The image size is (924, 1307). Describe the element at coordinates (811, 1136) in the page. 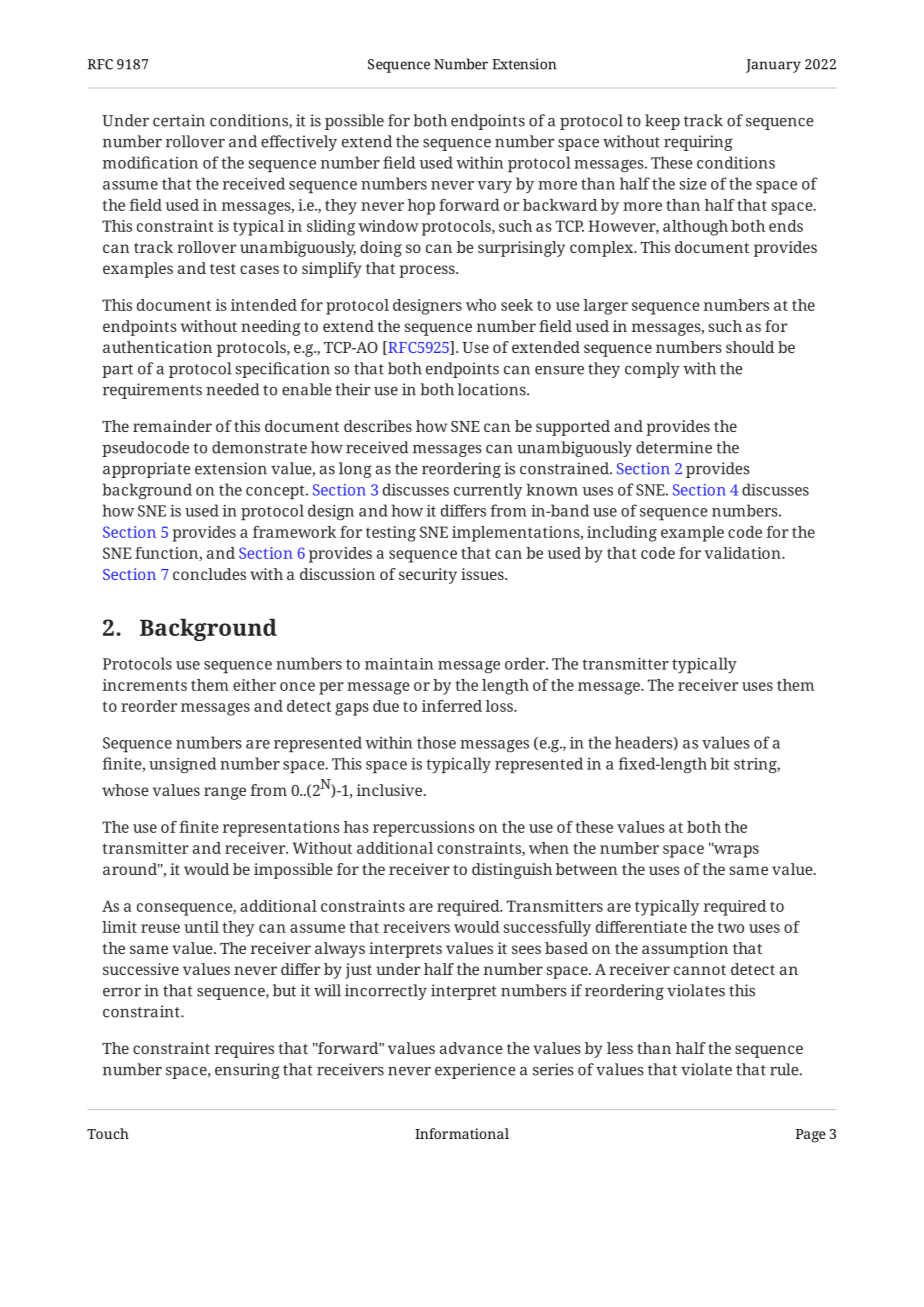

I see `Page` at that location.
